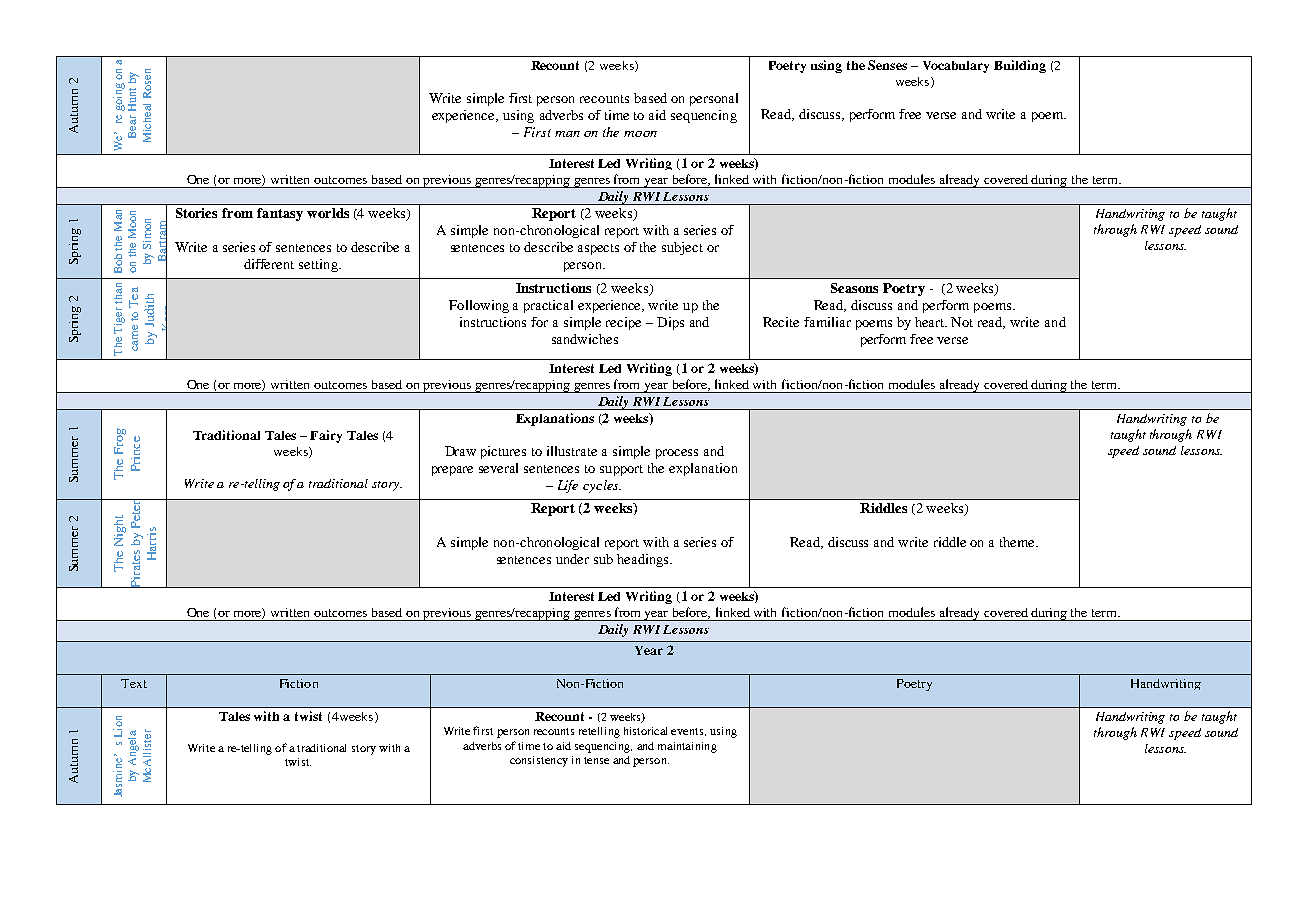 Image resolution: width=1308 pixels, height=924 pixels. I want to click on Senses, so click(887, 65).
